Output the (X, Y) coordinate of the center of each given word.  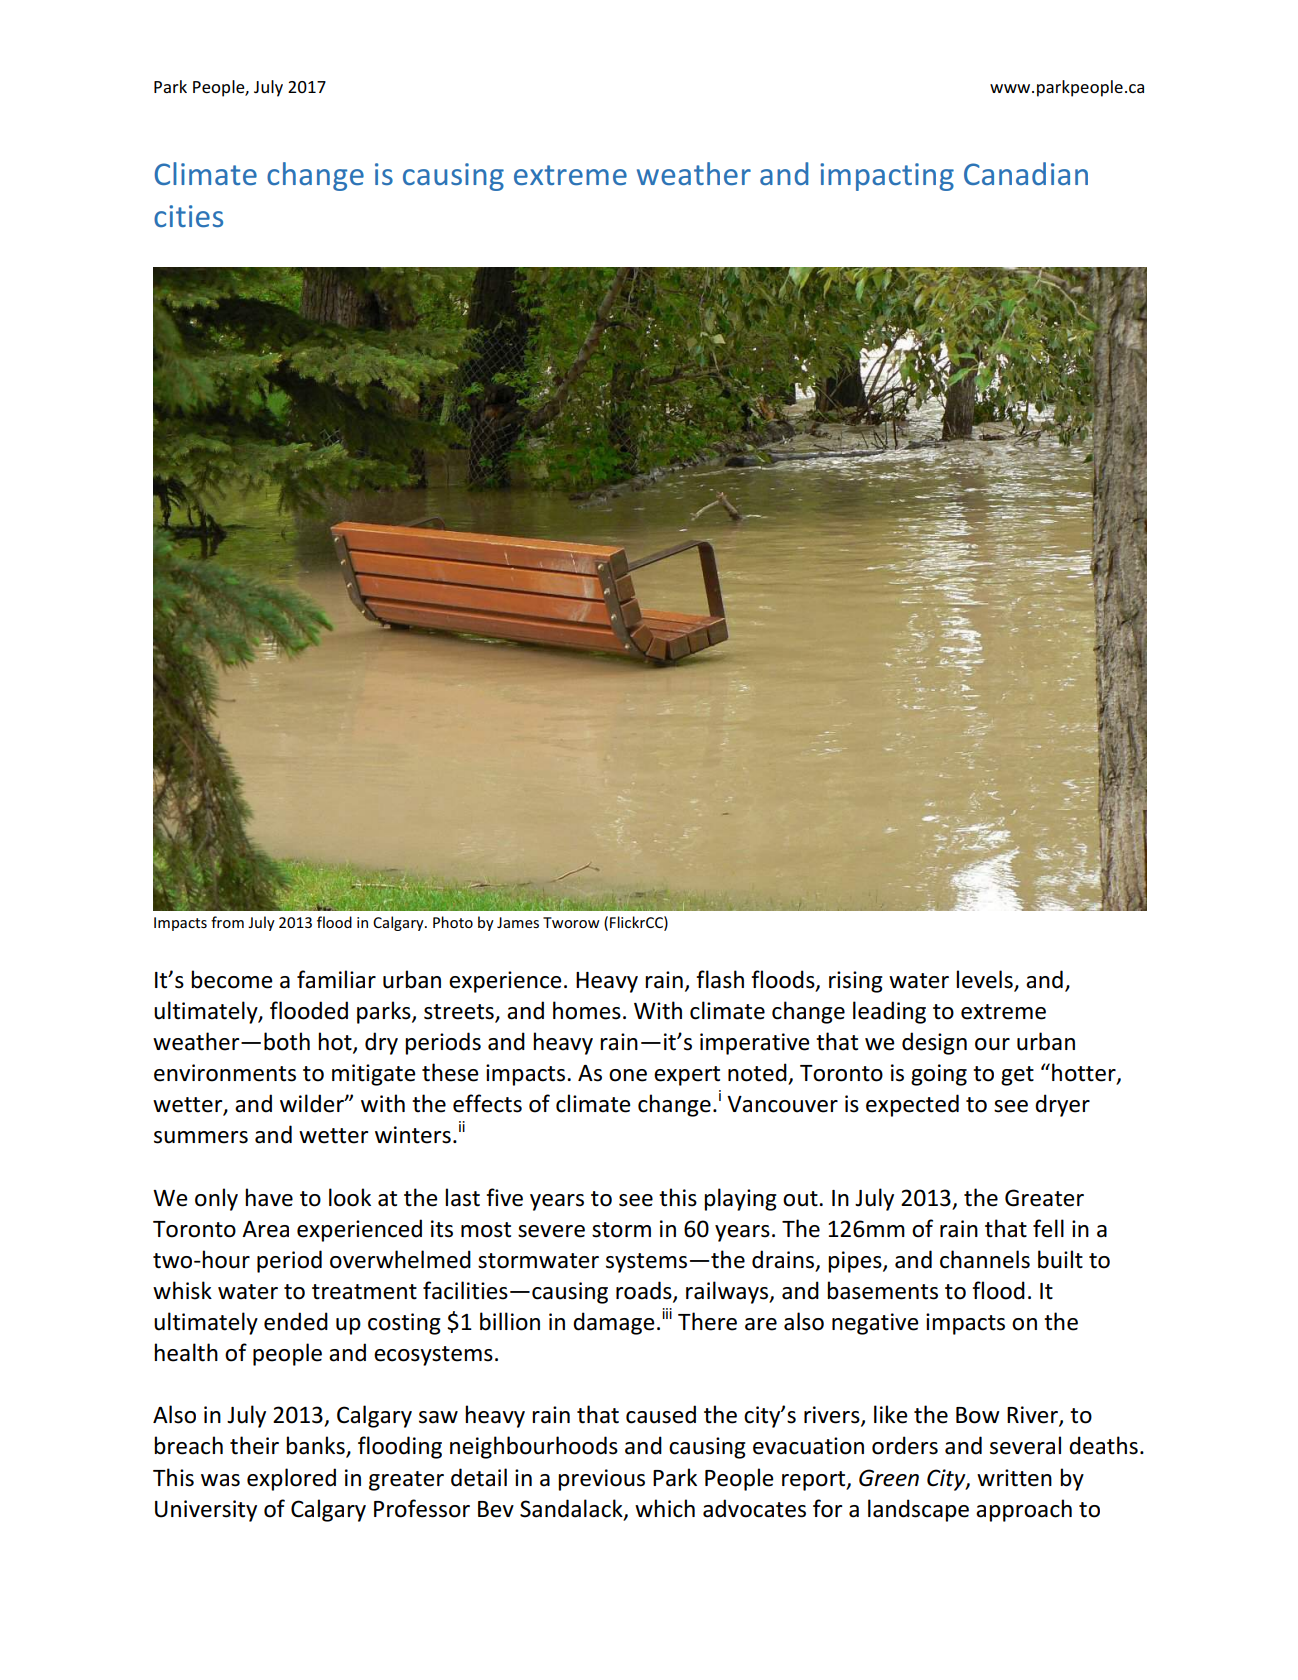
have (269, 1197)
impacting (887, 177)
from (227, 922)
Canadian (1026, 173)
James (518, 922)
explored (291, 1479)
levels (985, 980)
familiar (336, 979)
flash (720, 979)
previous (601, 1480)
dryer (1062, 1105)
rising (856, 982)
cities (188, 216)
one (628, 1075)
